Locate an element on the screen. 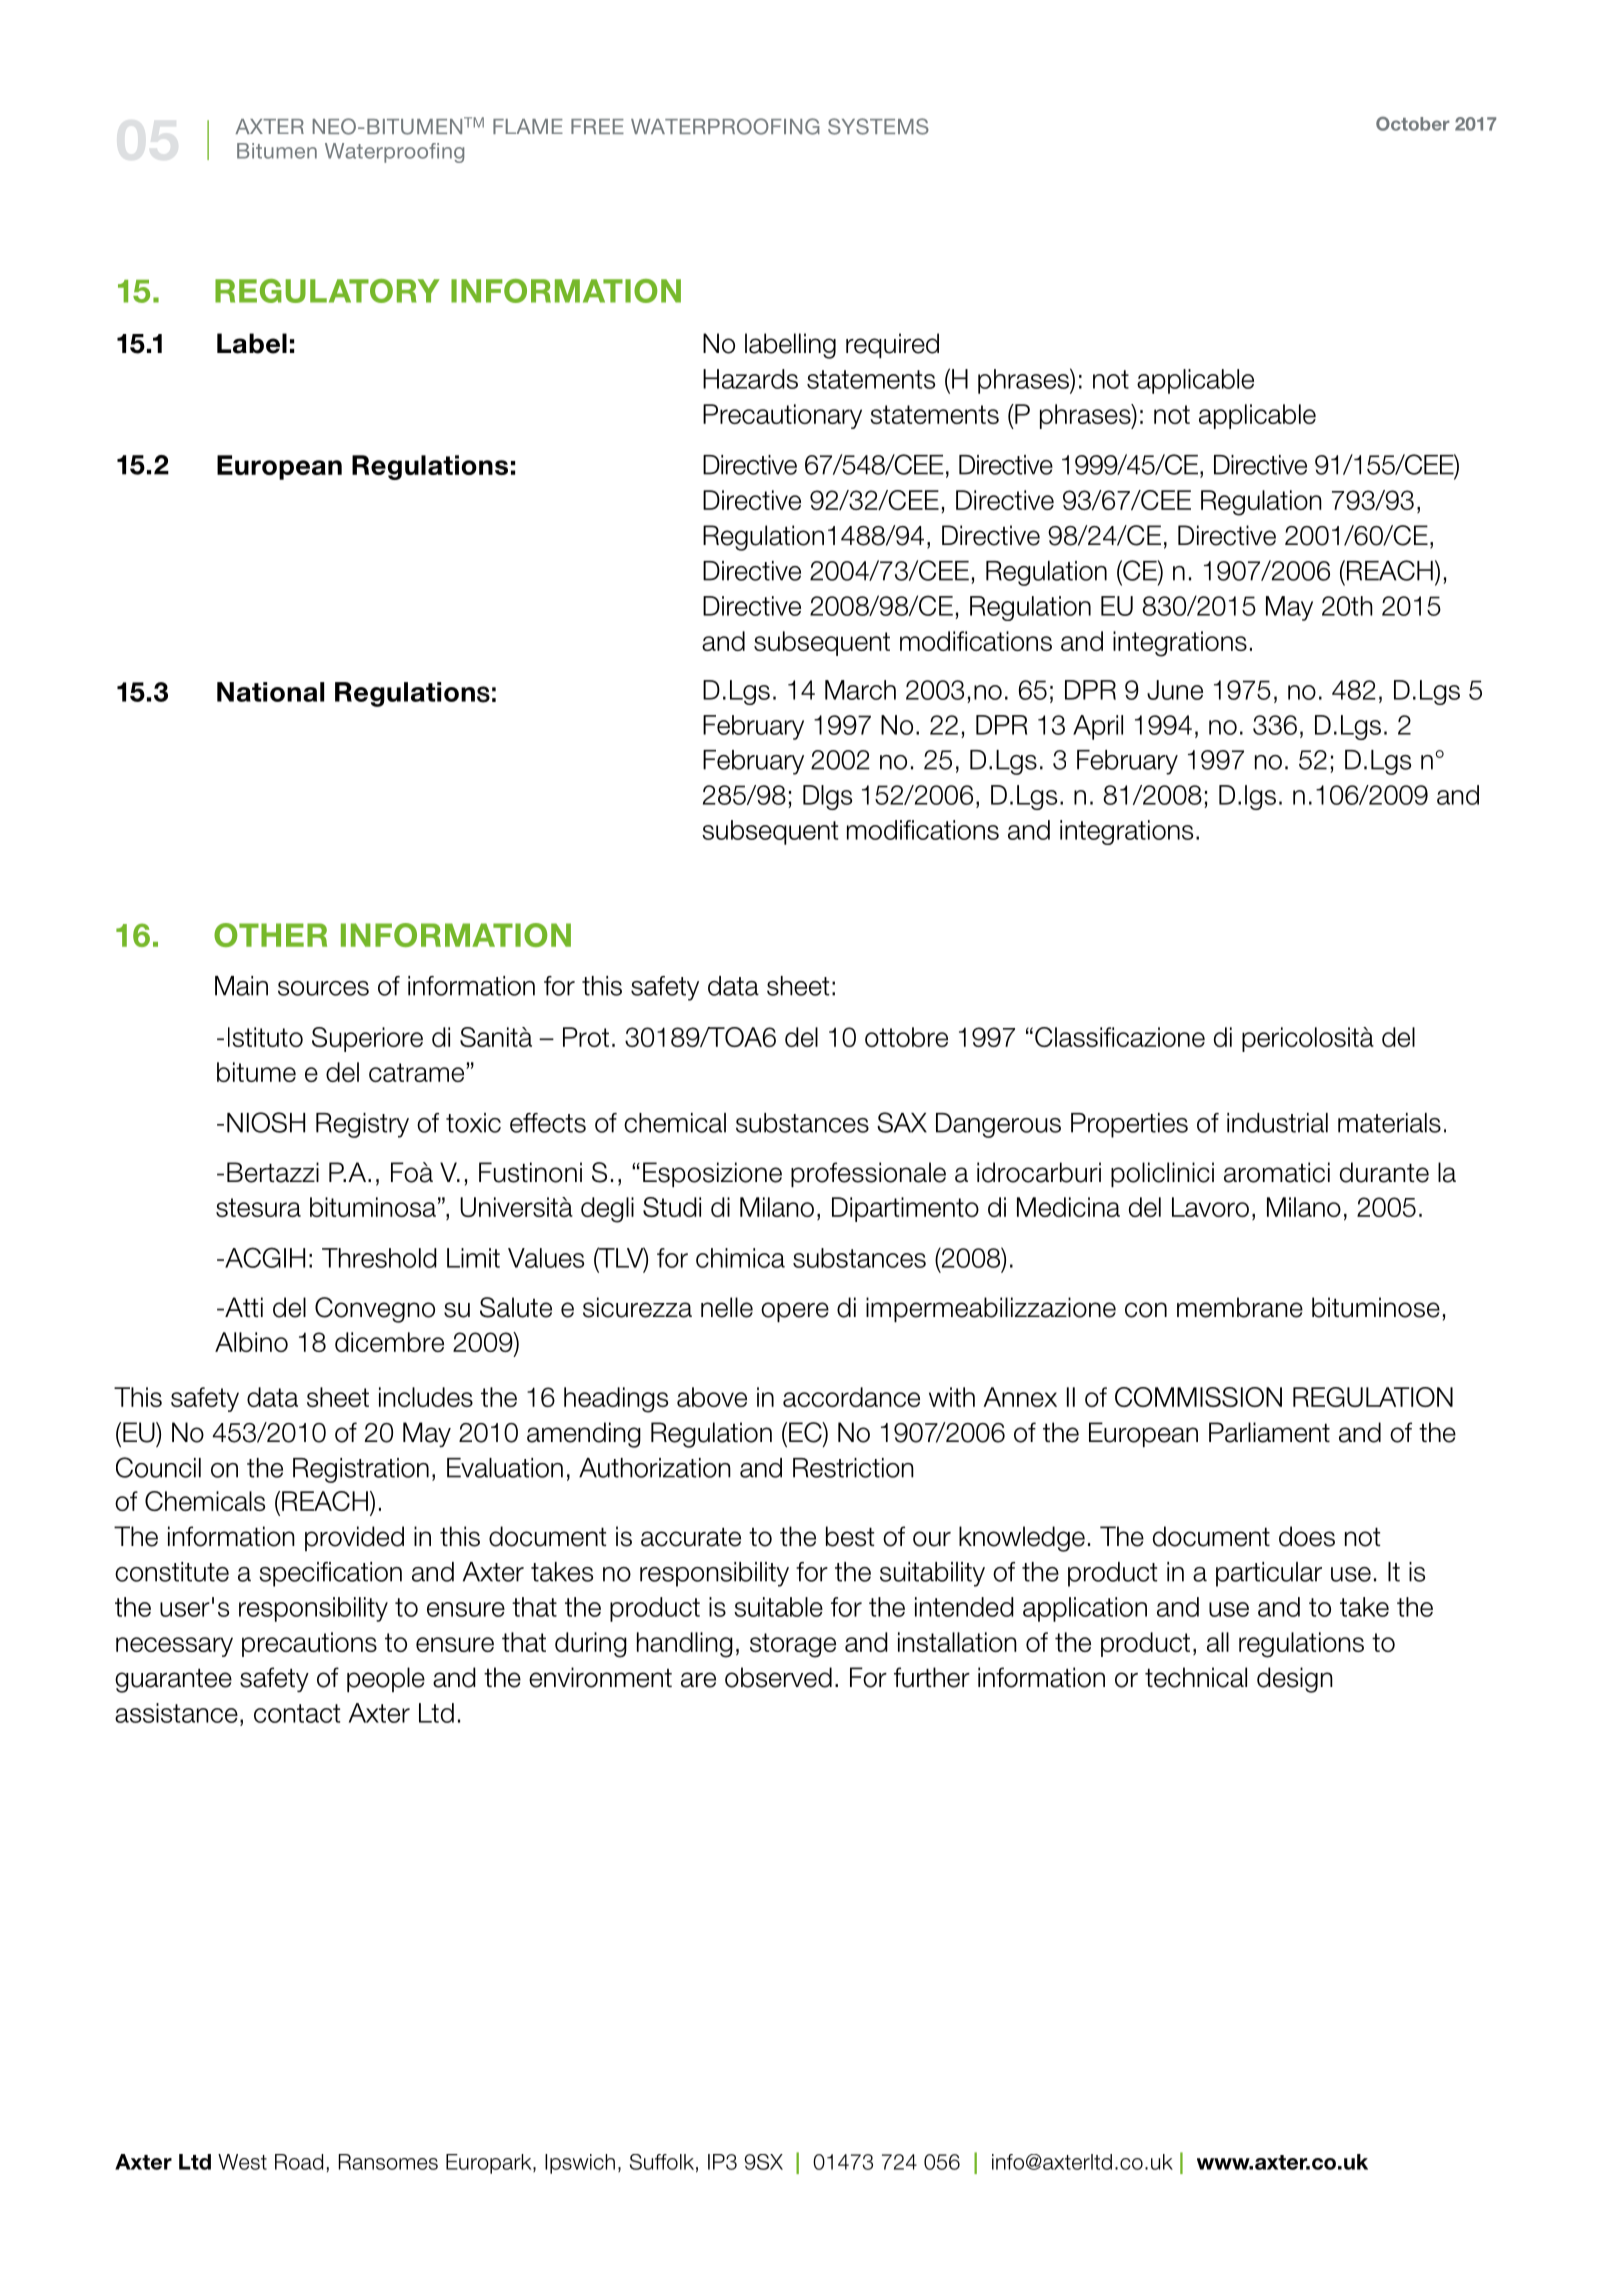 This screenshot has width=1616, height=2285. required is located at coordinates (892, 345).
